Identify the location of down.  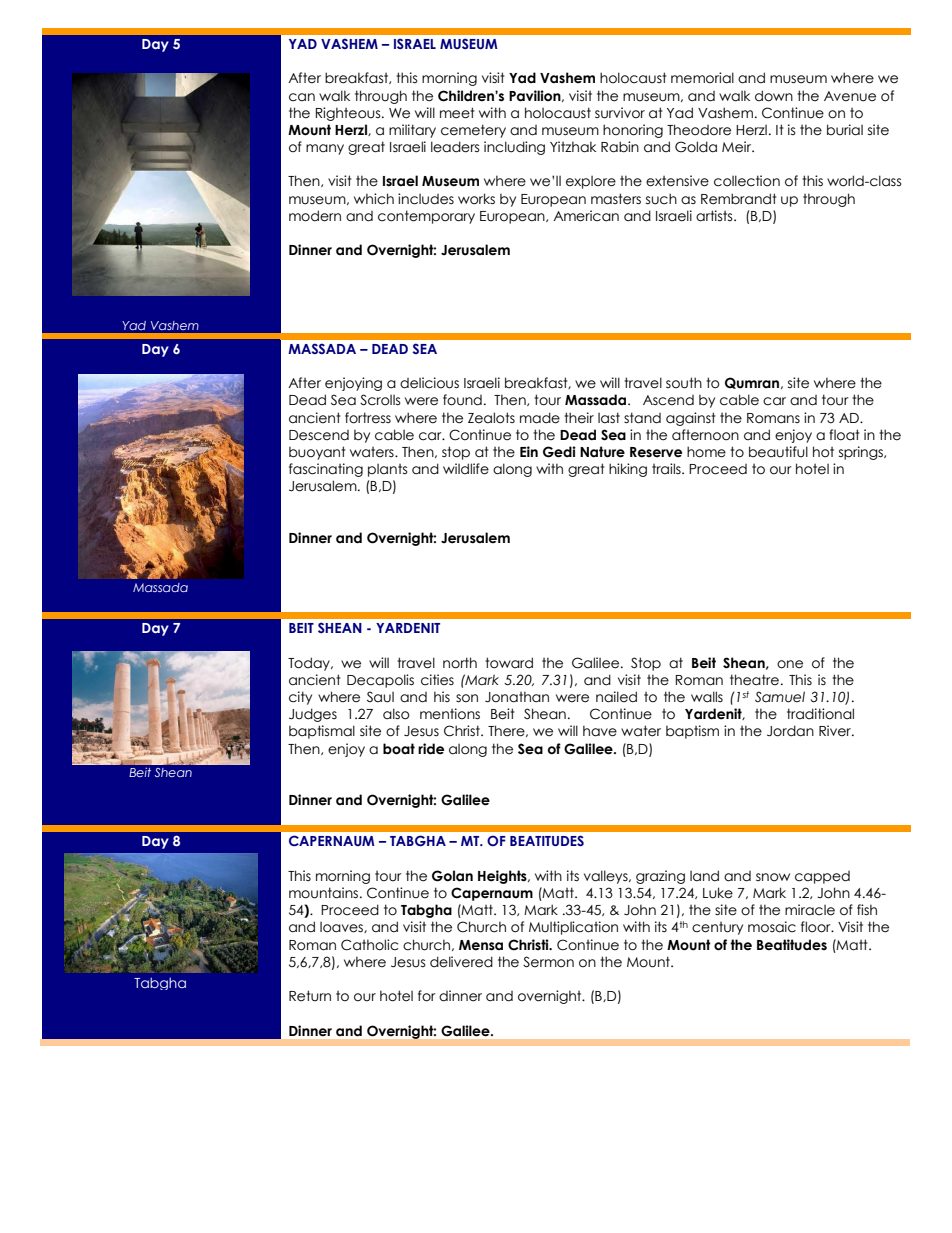
(774, 96).
